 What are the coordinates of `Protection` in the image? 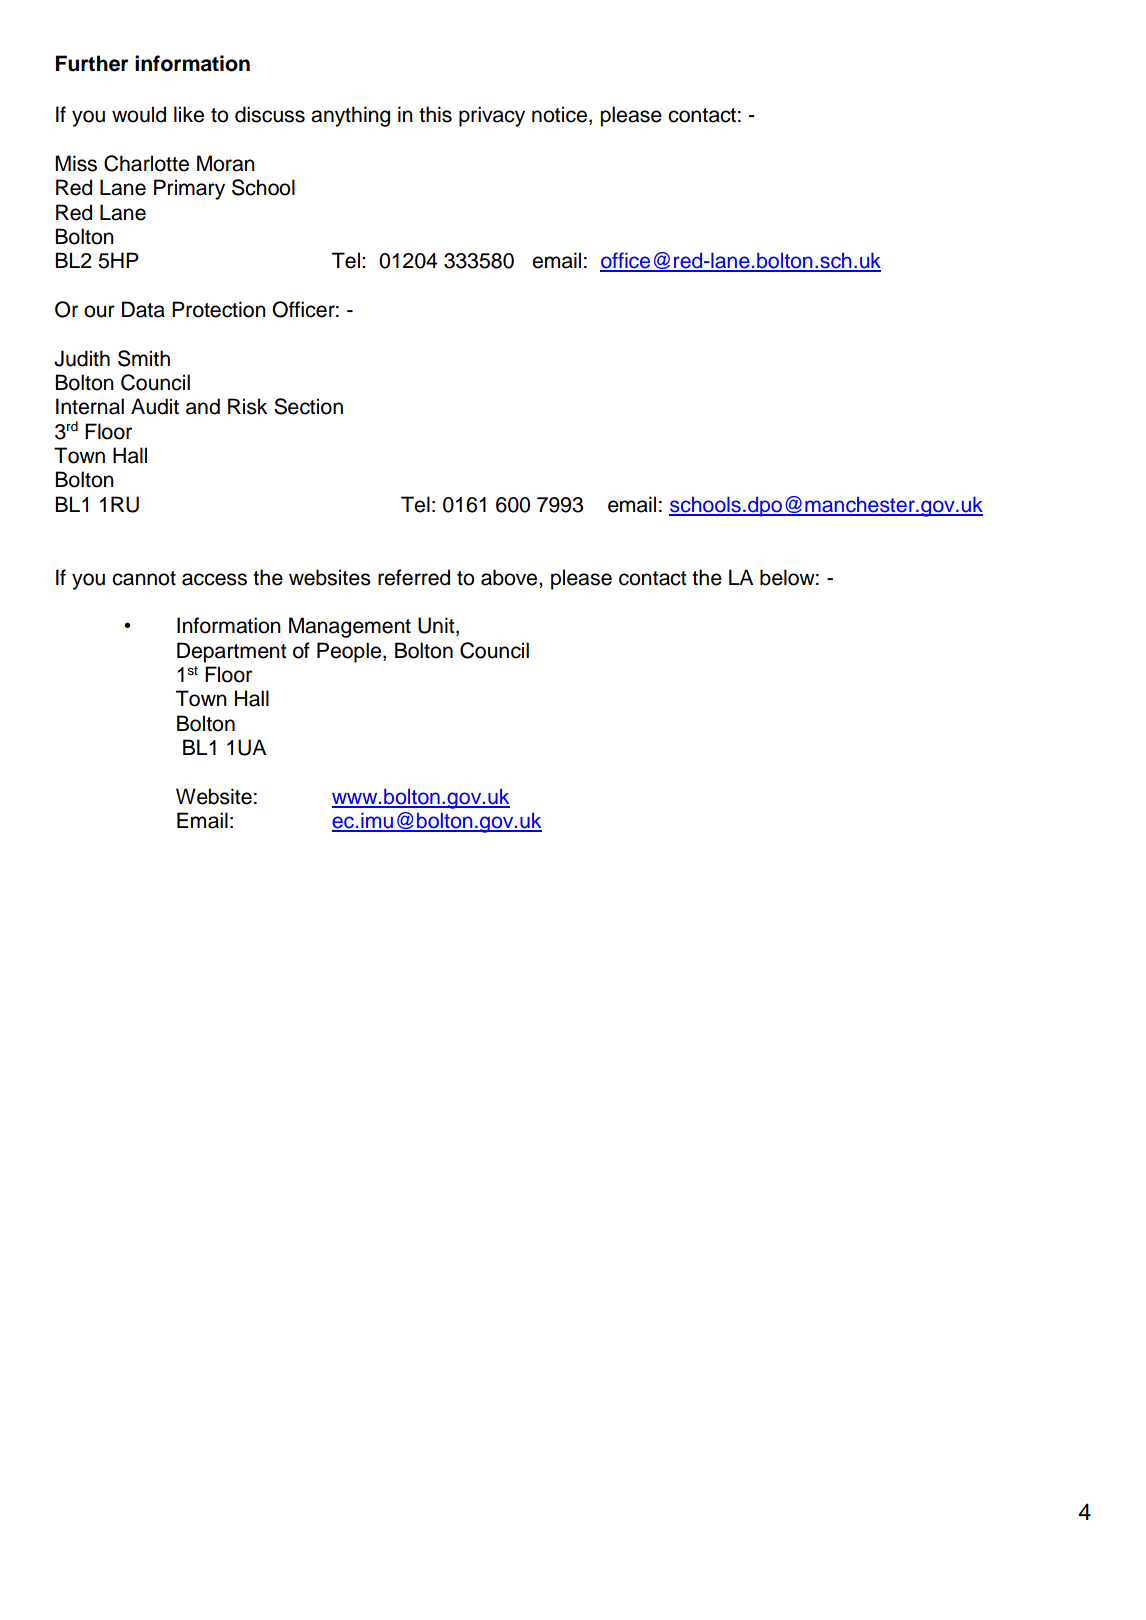 It's located at (219, 309).
